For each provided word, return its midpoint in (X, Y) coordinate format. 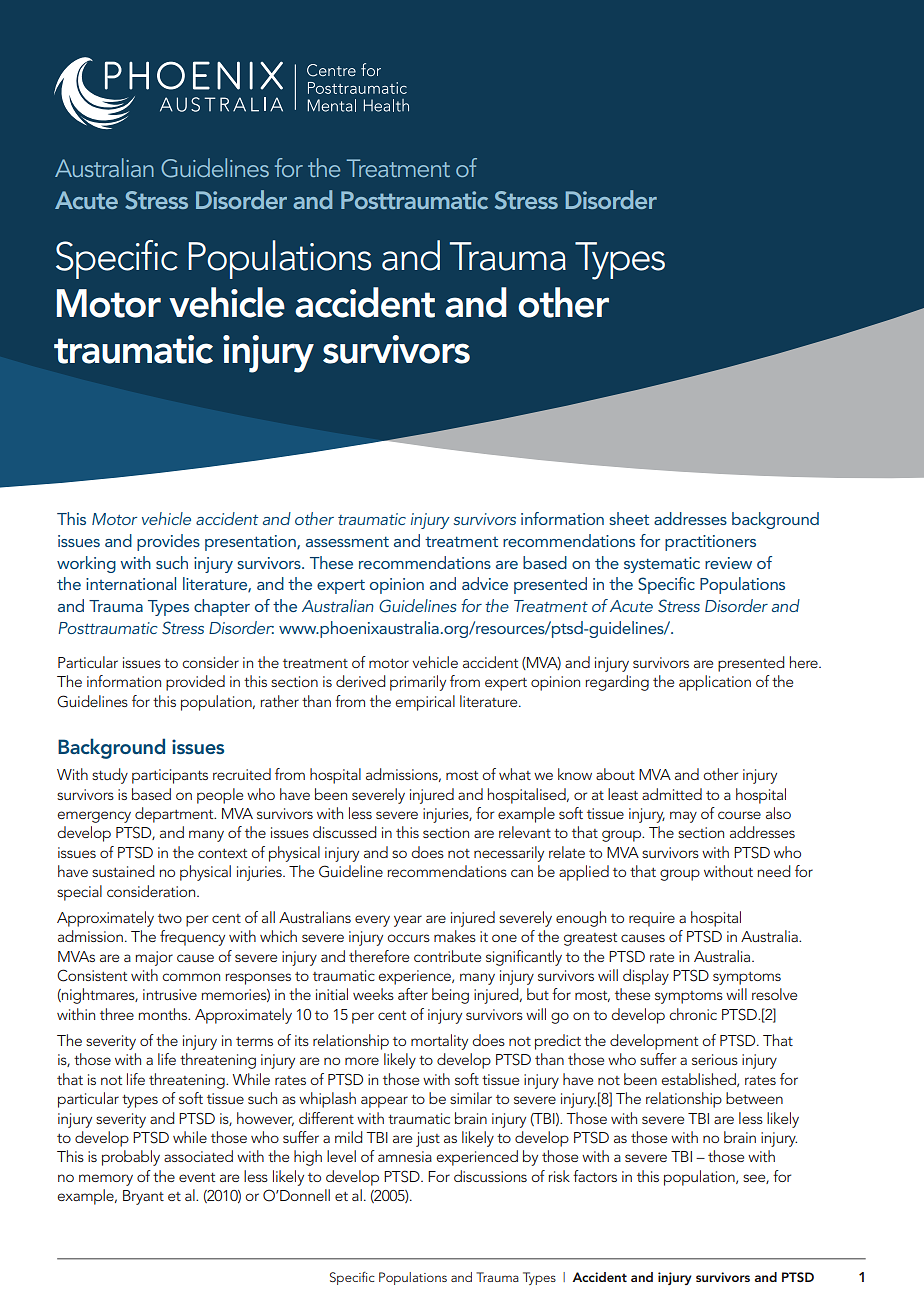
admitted (672, 794)
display (646, 977)
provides (168, 542)
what (515, 774)
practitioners (710, 543)
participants (170, 776)
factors (595, 1176)
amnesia (405, 1156)
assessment (347, 542)
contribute (447, 956)
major (154, 958)
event (197, 1177)
